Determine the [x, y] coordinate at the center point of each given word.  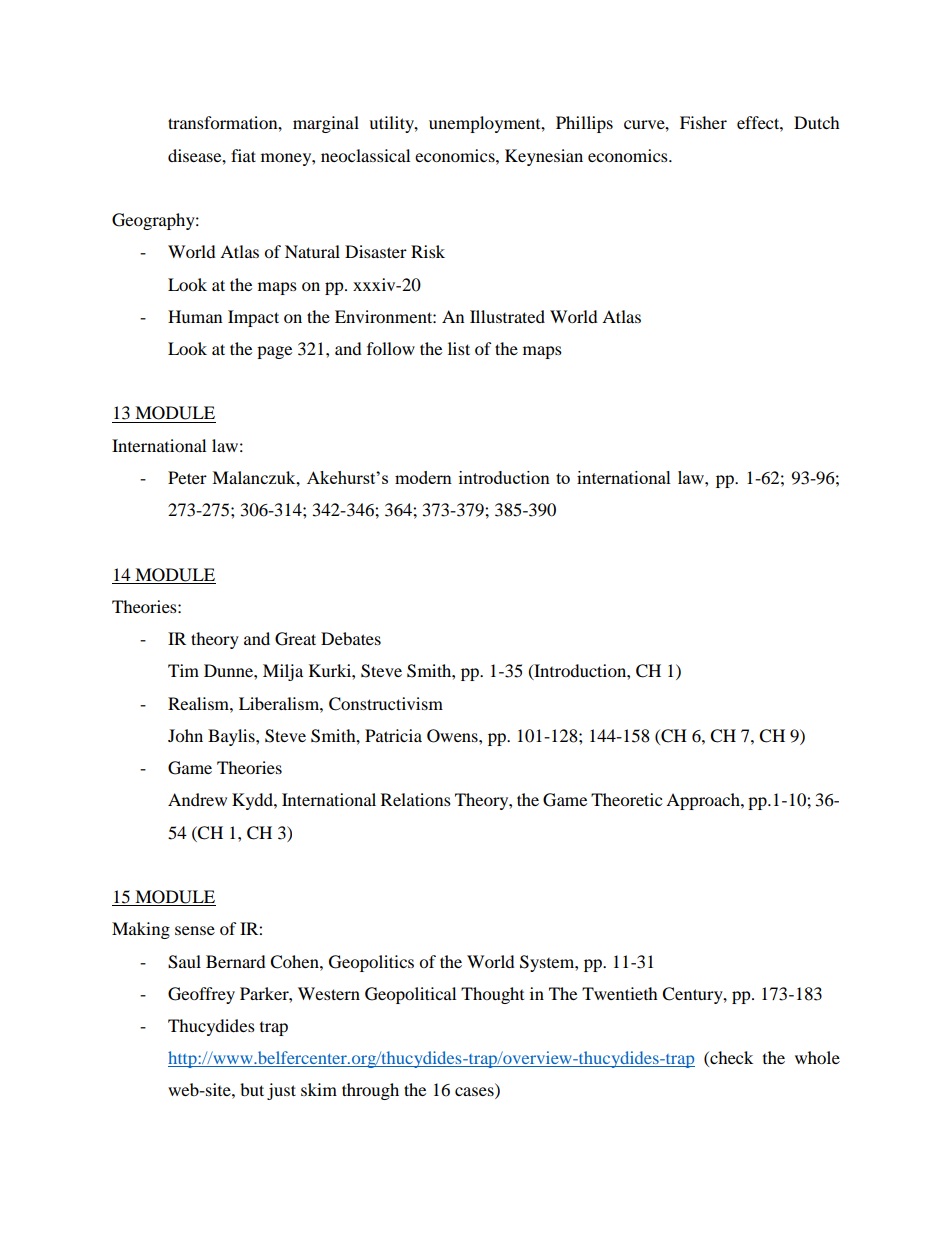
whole [817, 1057]
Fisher [703, 122]
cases [475, 1093]
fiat [243, 155]
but [252, 1089]
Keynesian [544, 157]
